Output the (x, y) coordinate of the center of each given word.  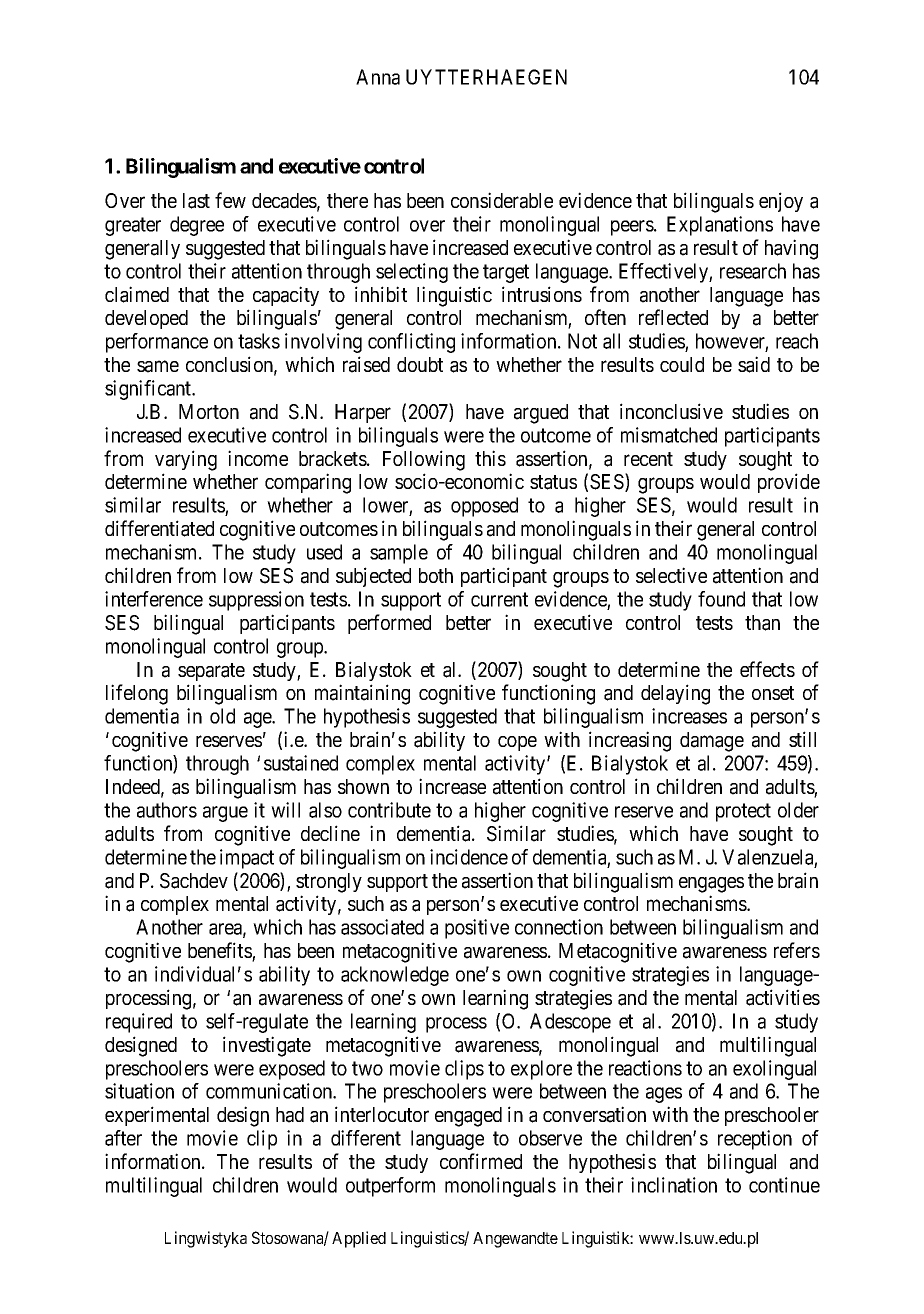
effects (767, 669)
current (499, 599)
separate (211, 672)
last (196, 201)
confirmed (481, 1161)
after (123, 1138)
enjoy (781, 202)
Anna (378, 77)
